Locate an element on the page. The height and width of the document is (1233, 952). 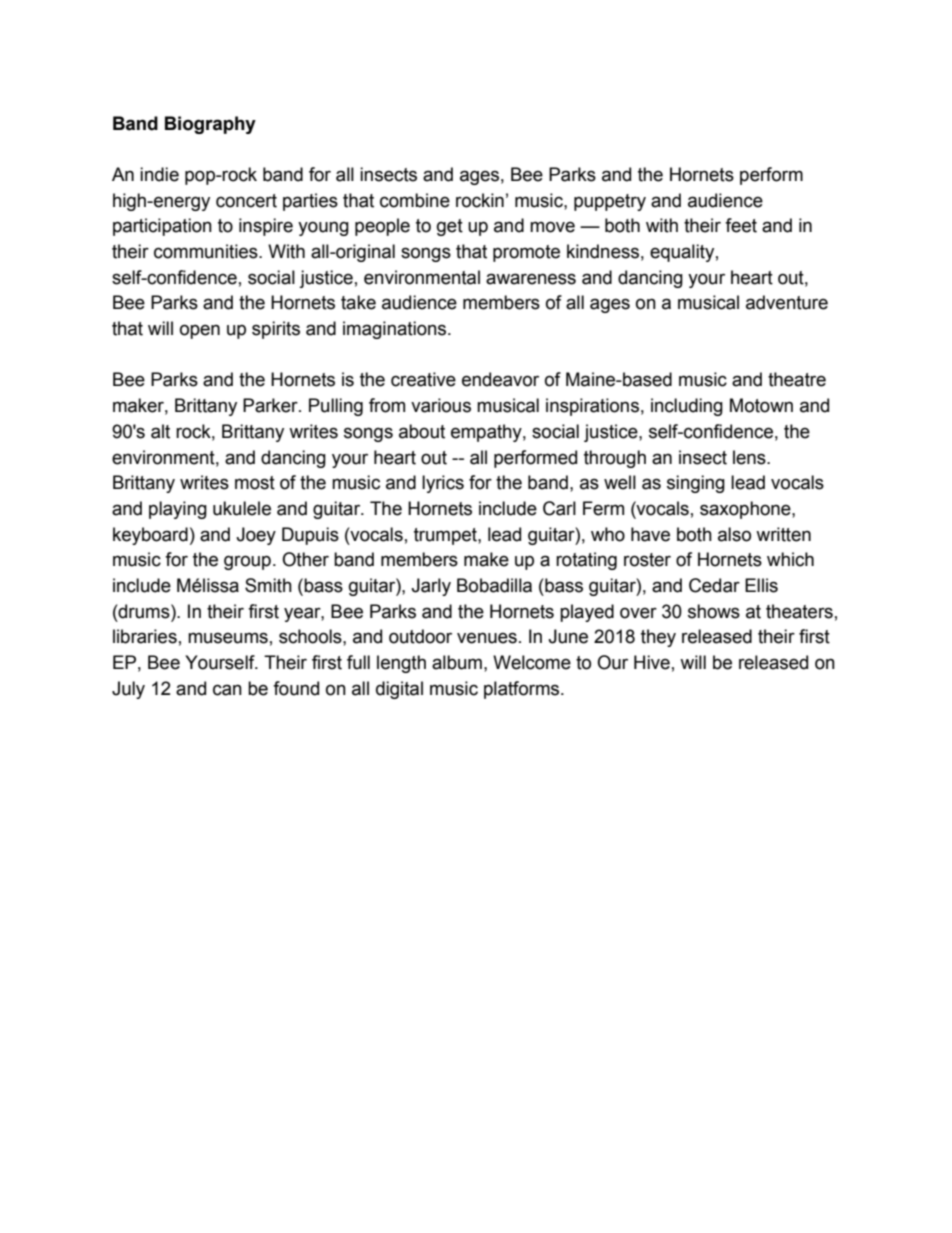
adventure is located at coordinates (787, 302).
